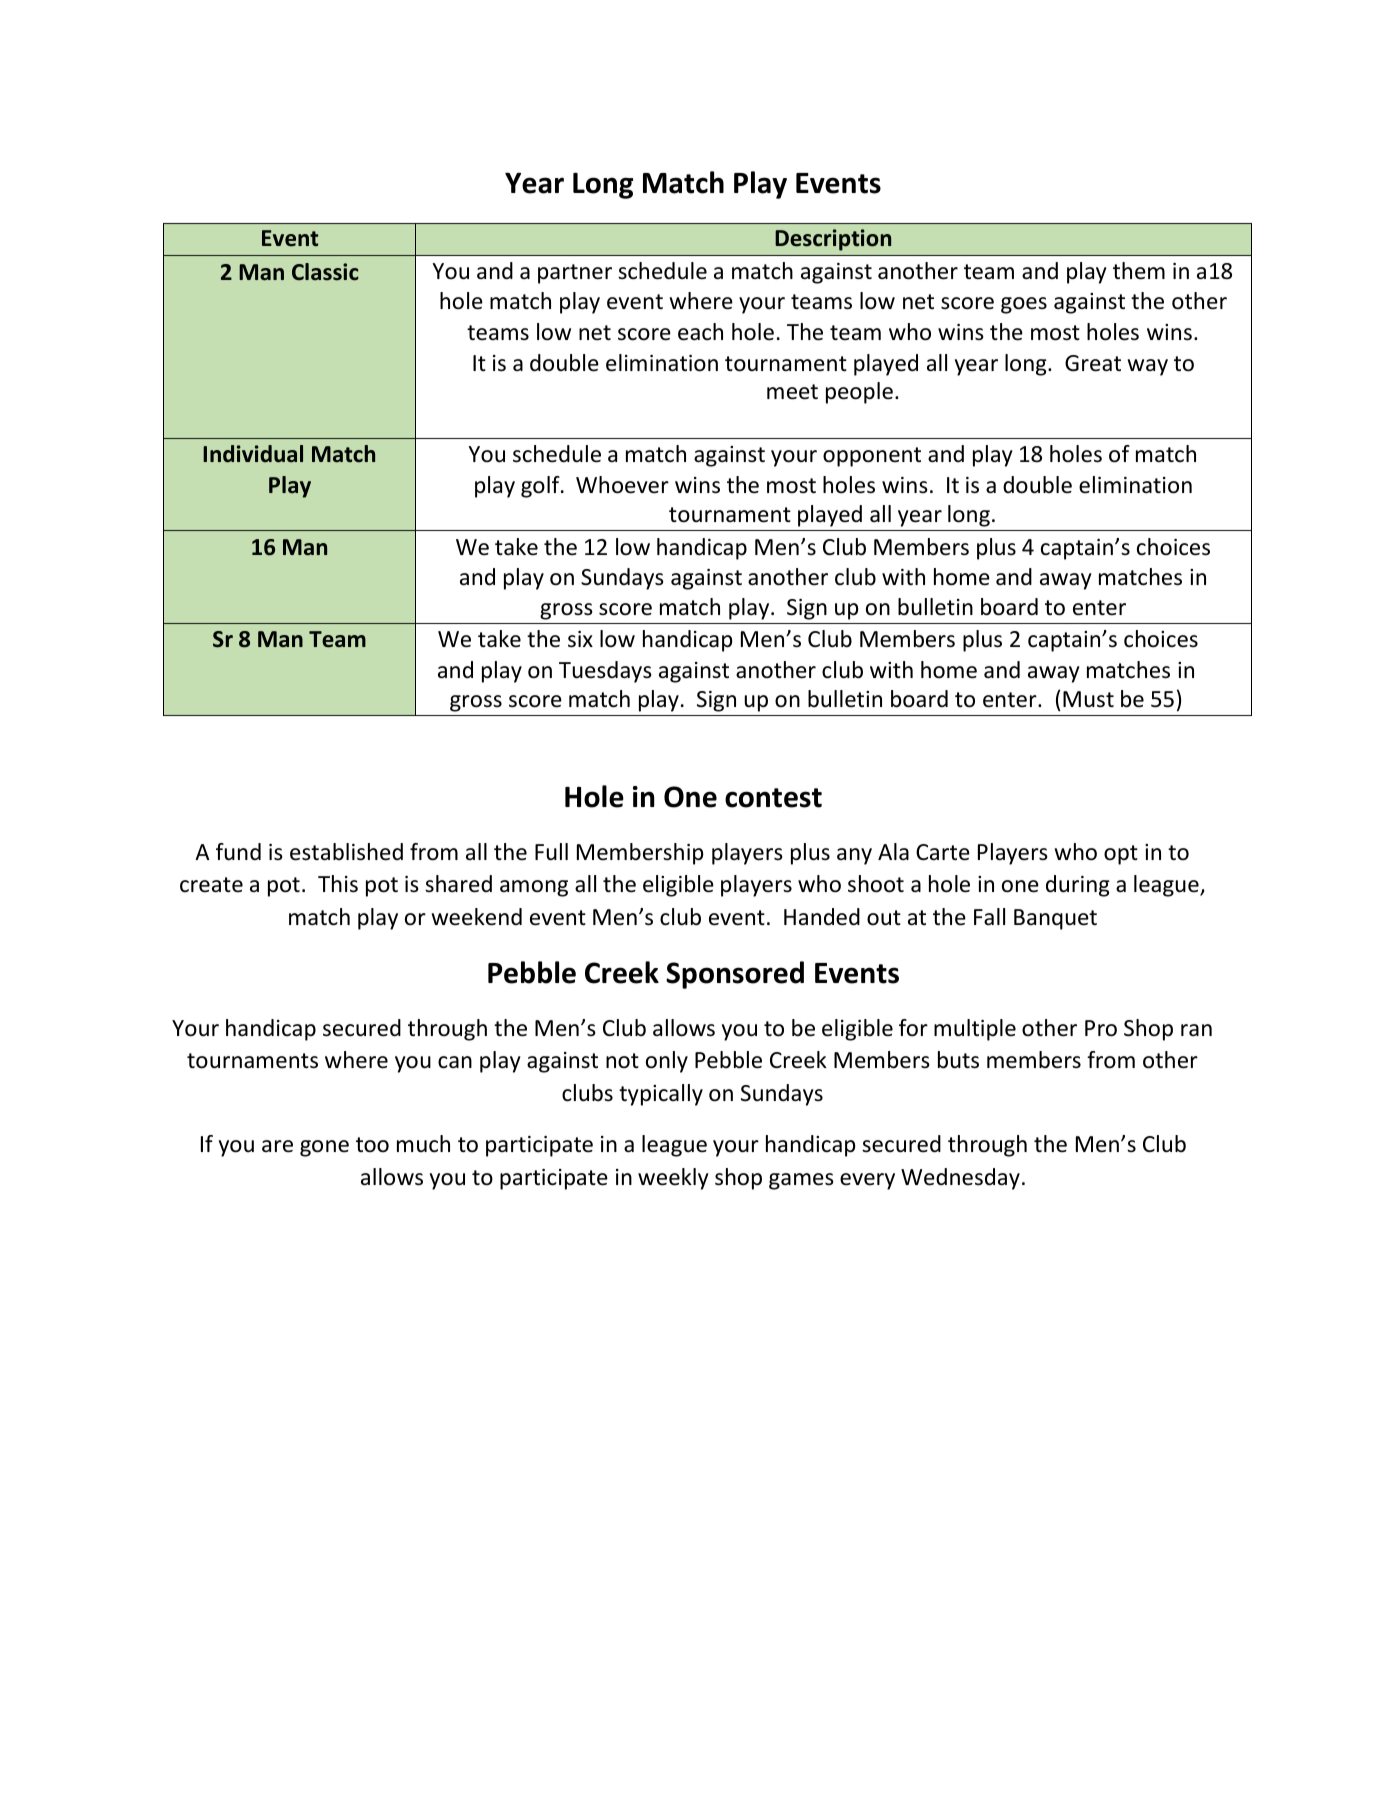 The image size is (1386, 1794). Describe the element at coordinates (324, 1148) in the image. I see `gone` at that location.
